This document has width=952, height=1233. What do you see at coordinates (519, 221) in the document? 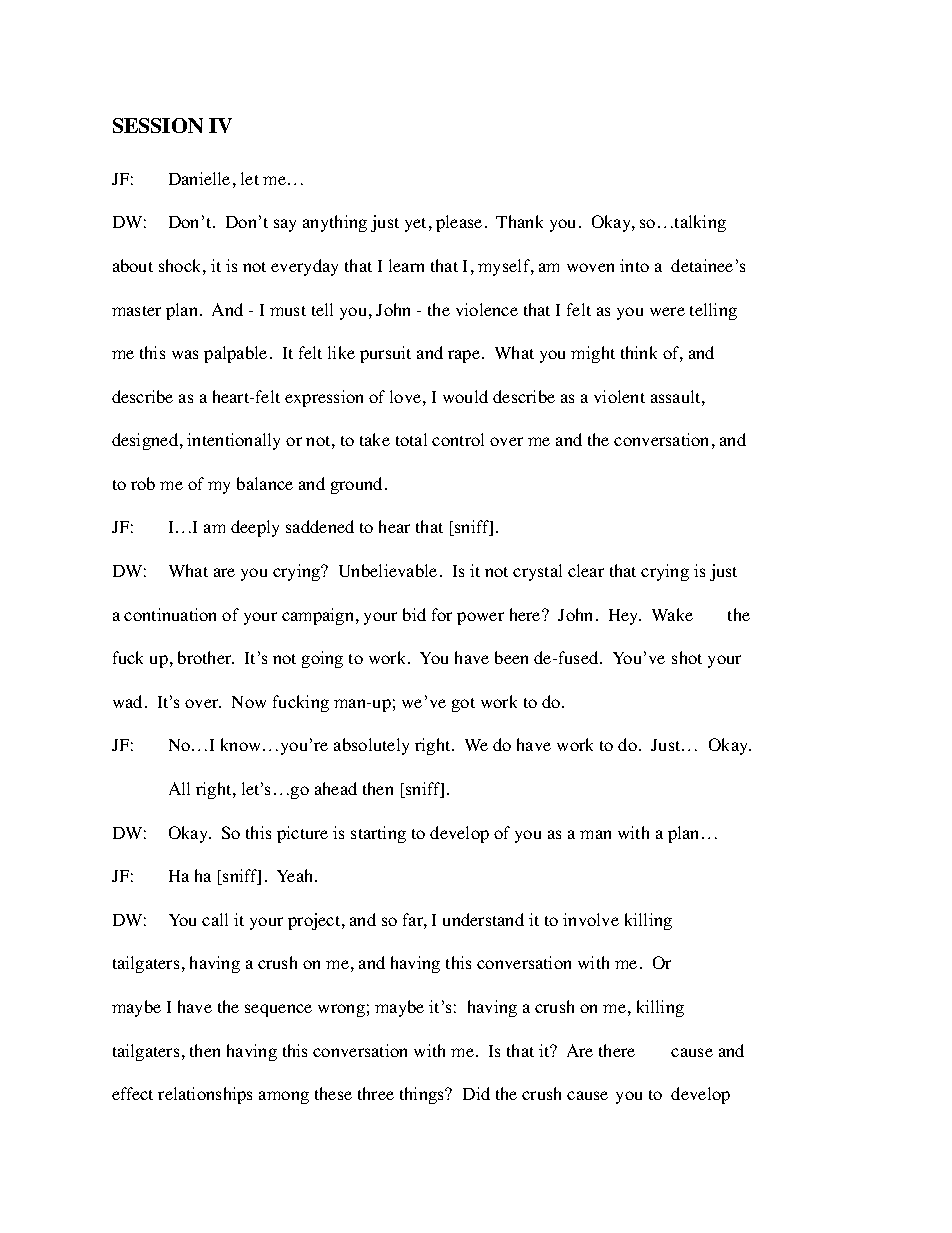
I see `Thank` at bounding box center [519, 221].
